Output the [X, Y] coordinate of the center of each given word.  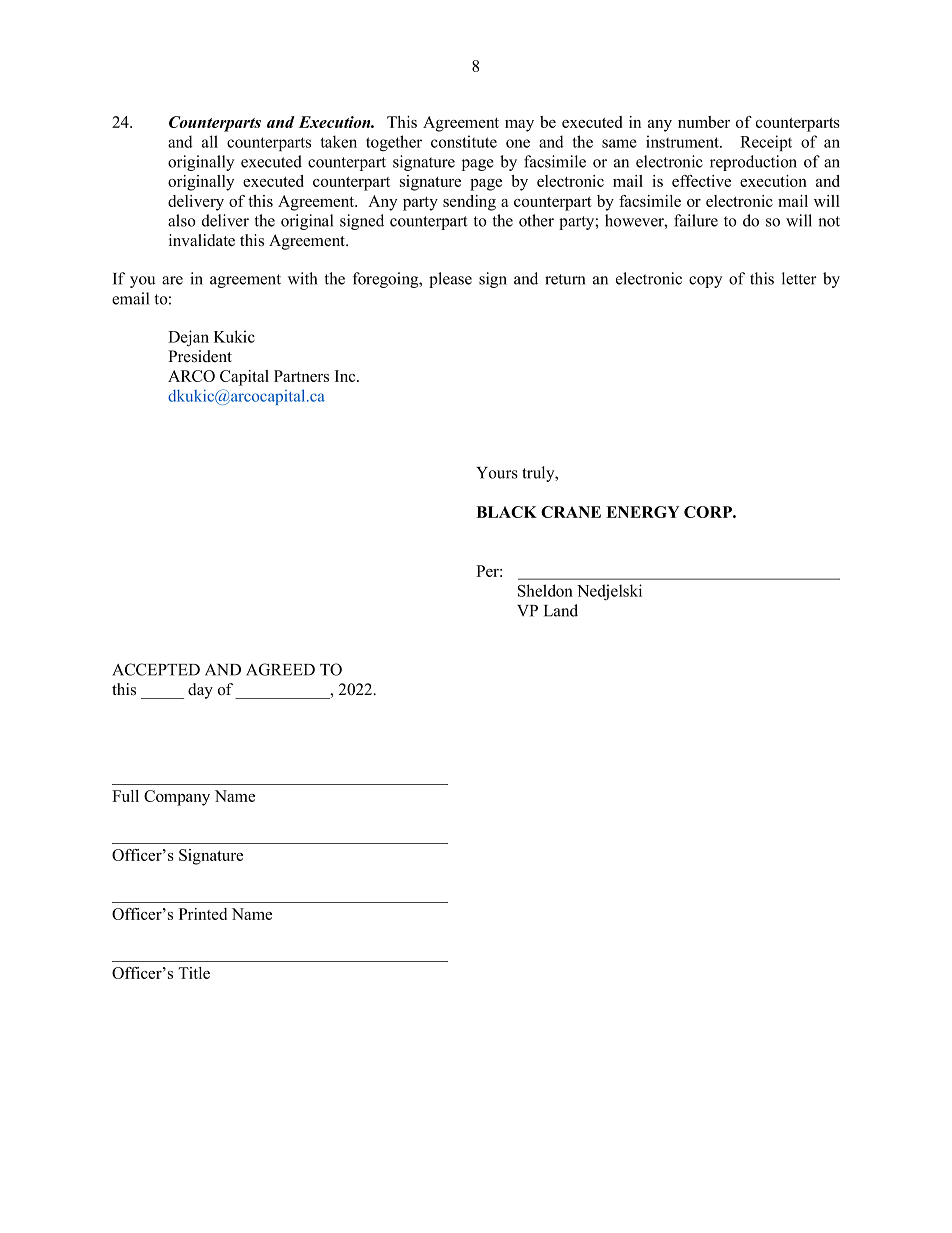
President [200, 356]
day [200, 691]
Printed [203, 914]
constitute [464, 141]
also [182, 220]
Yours [497, 473]
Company [177, 798]
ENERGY [642, 512]
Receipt [766, 143]
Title [194, 973]
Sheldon [545, 590]
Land [561, 610]
